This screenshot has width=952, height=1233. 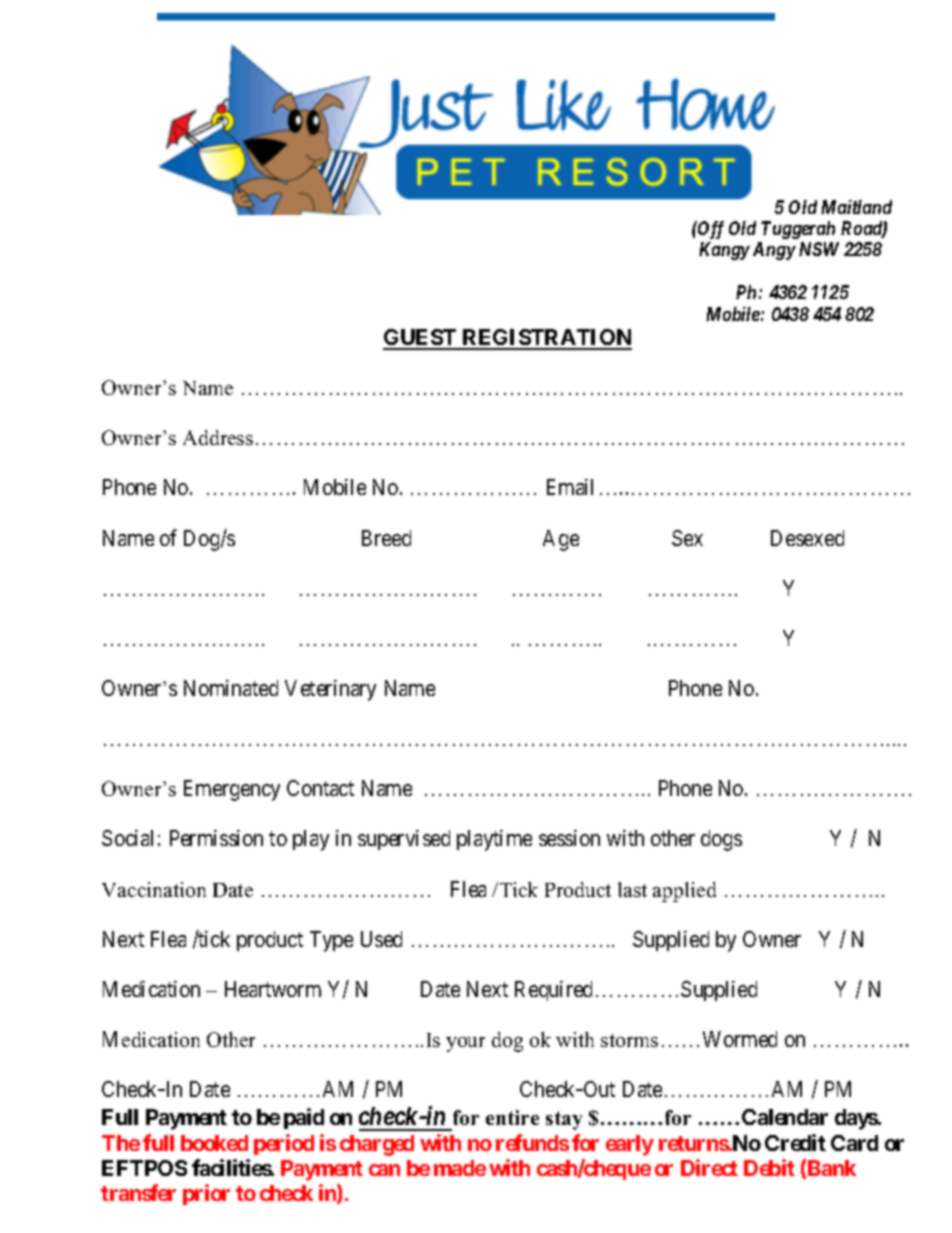 I want to click on session, so click(x=569, y=838).
